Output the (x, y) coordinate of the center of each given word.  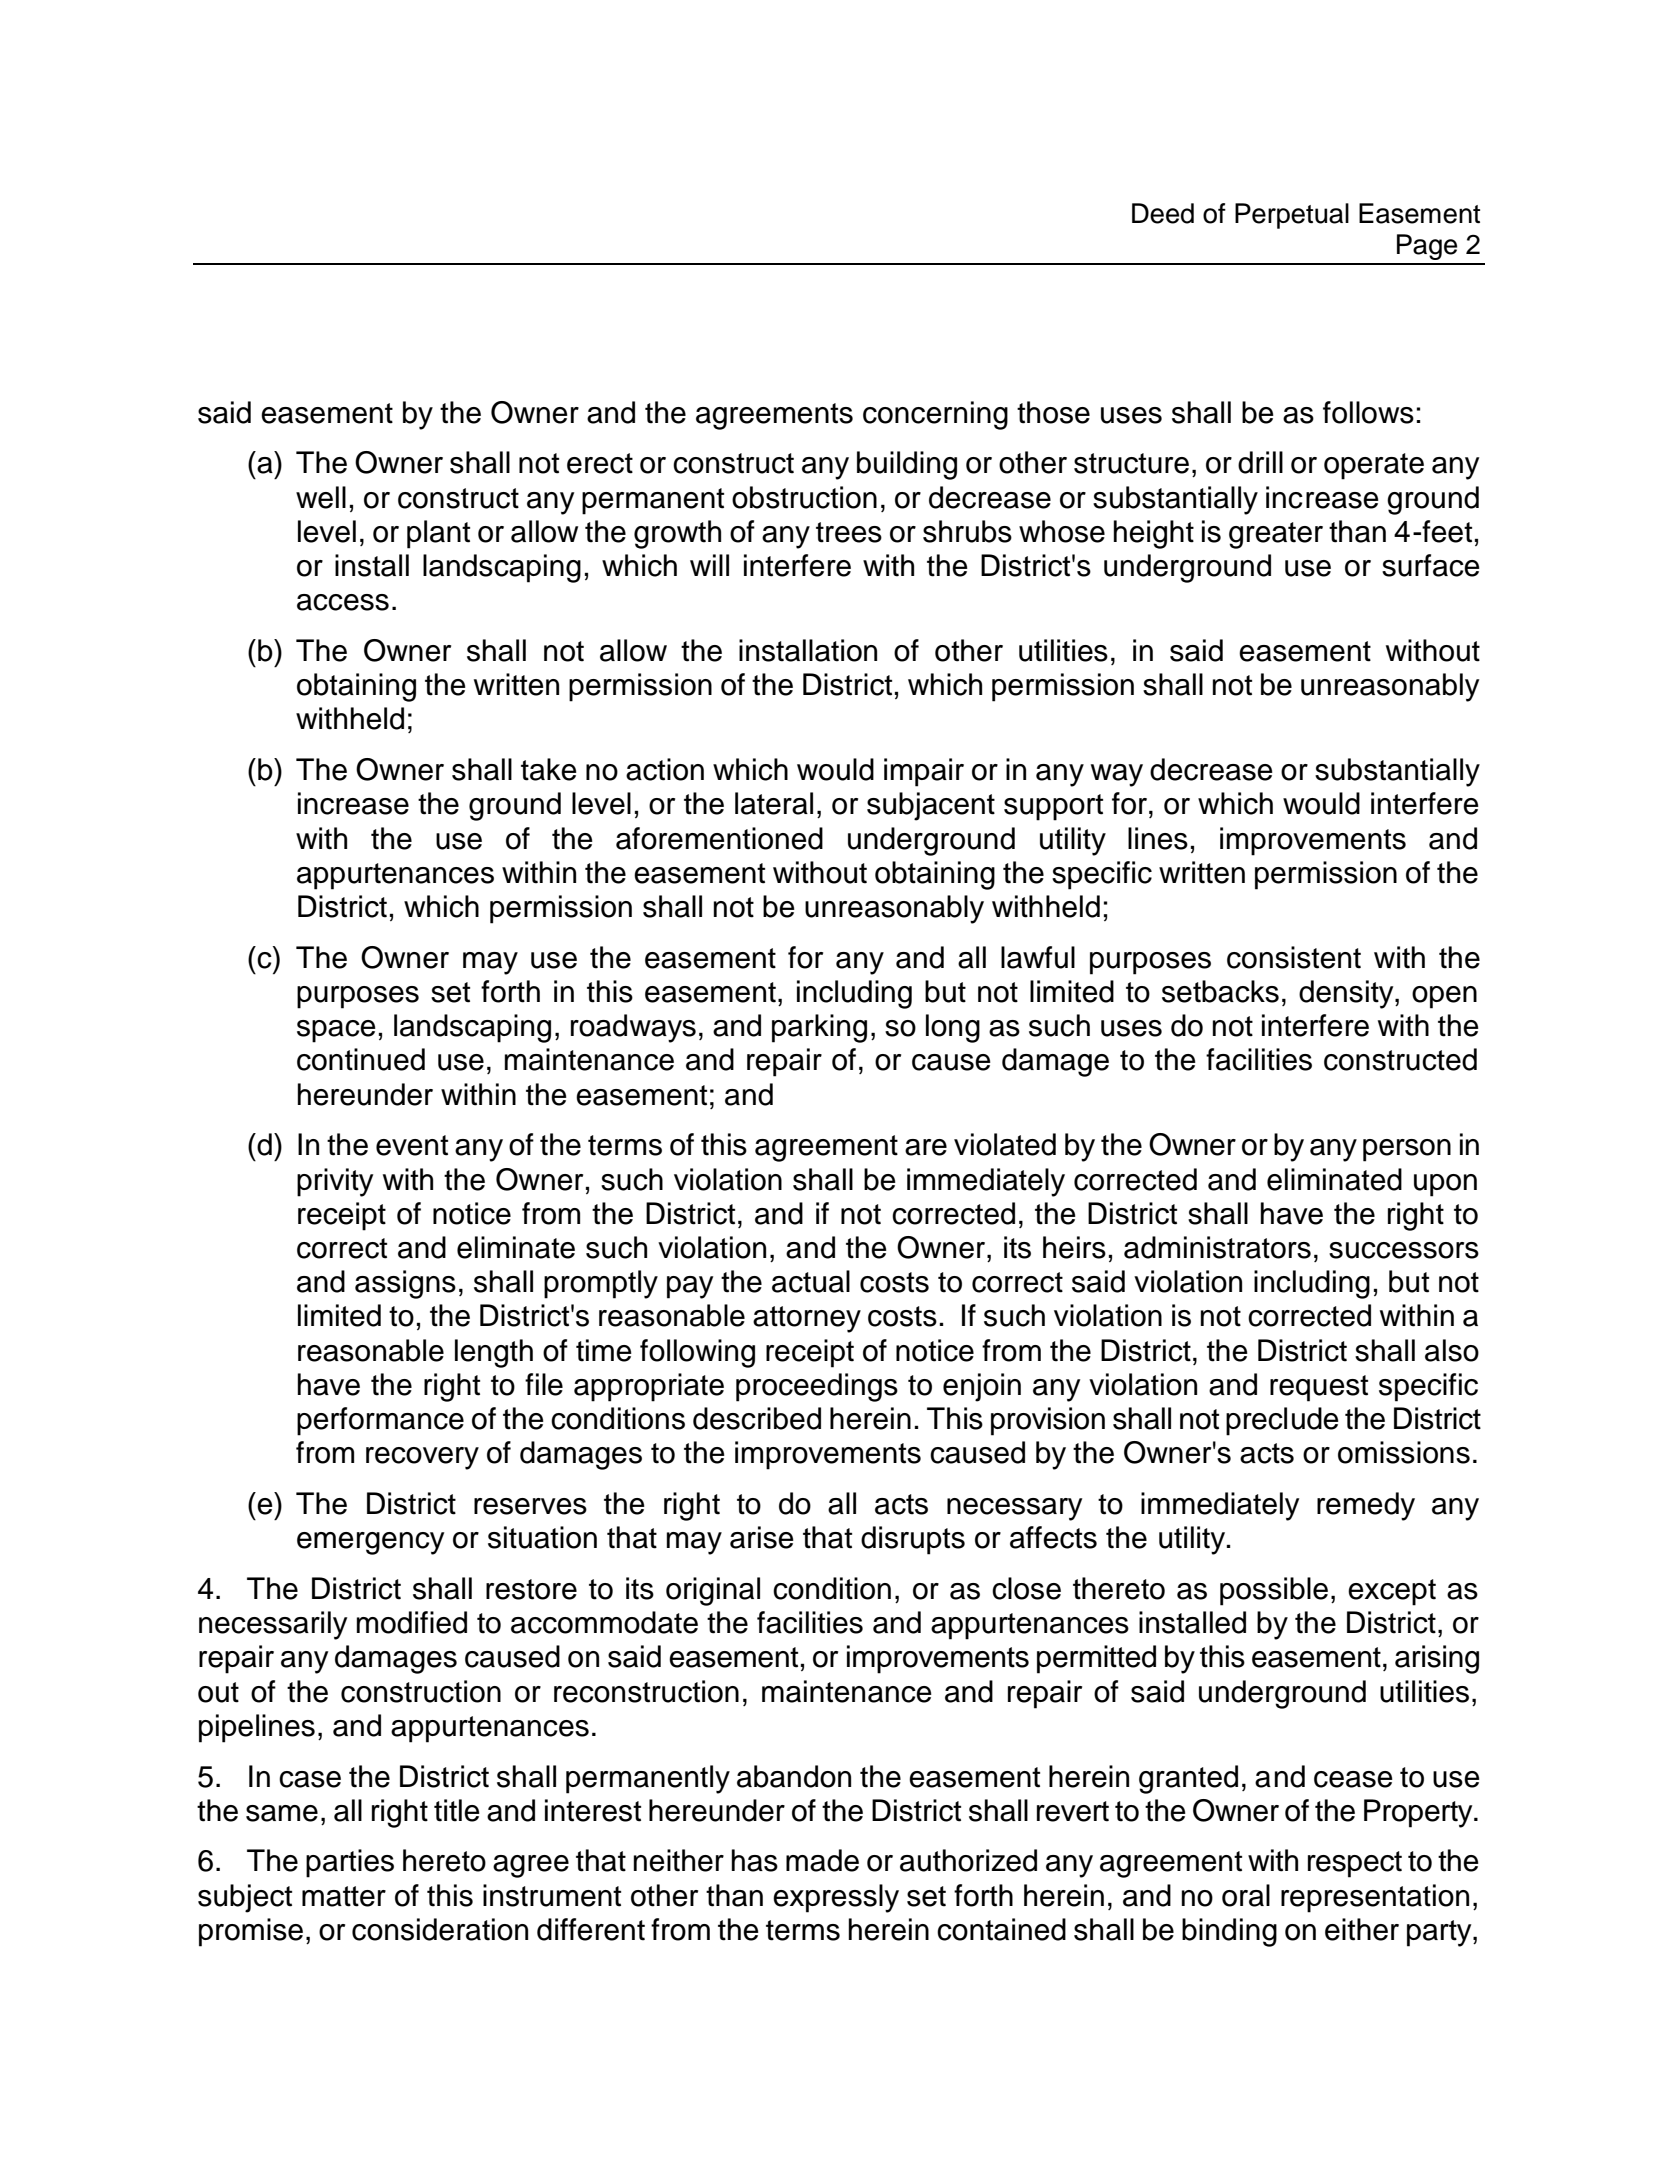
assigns (405, 1284)
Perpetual (1292, 216)
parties (350, 1863)
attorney (807, 1319)
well (321, 497)
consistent (1294, 957)
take (549, 769)
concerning (935, 415)
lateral (774, 803)
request (1319, 1388)
